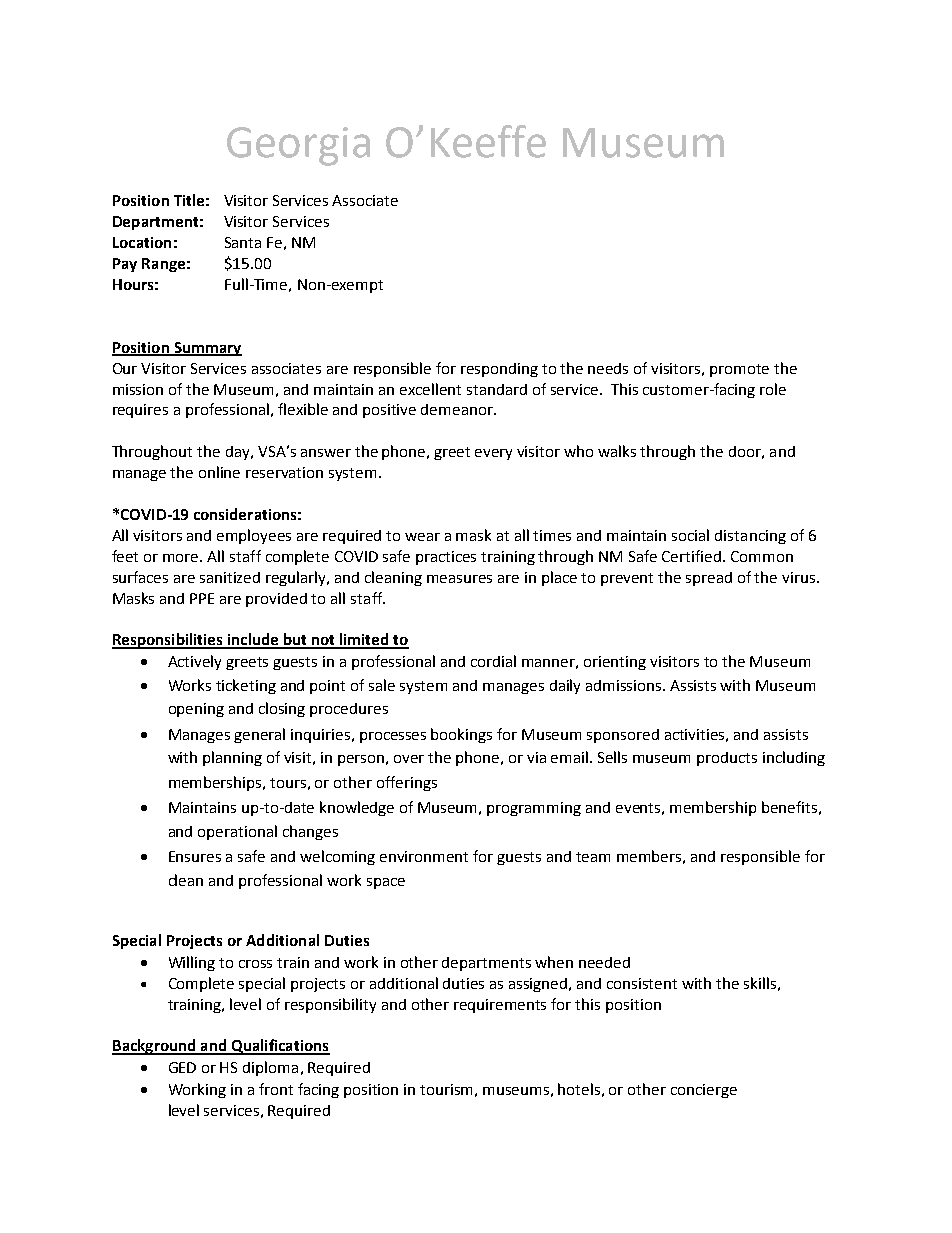 The width and height of the image is (952, 1233). I want to click on Summary, so click(207, 349).
